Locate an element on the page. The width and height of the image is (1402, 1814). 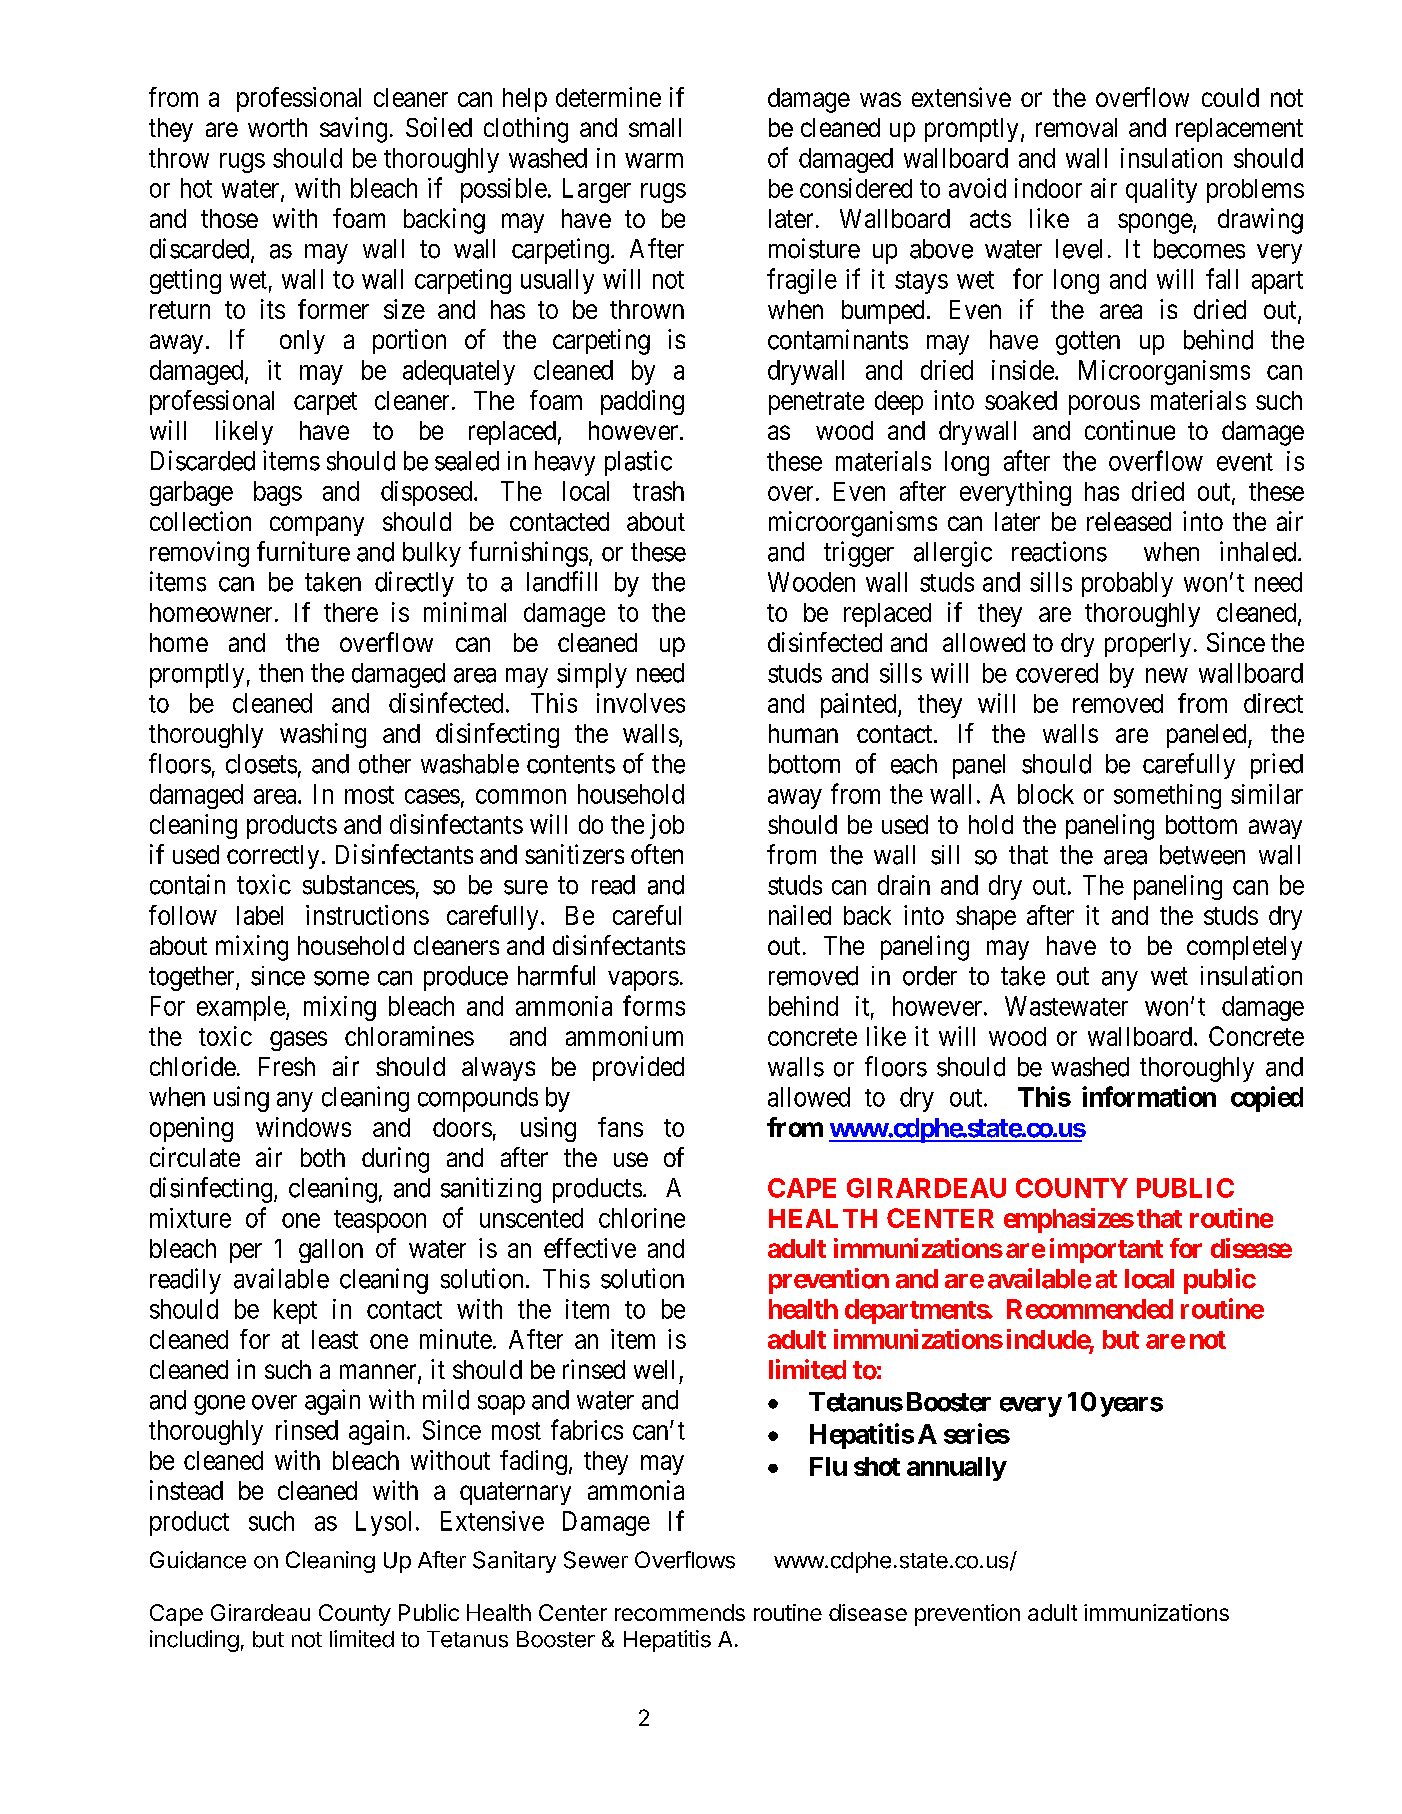
Guidance is located at coordinates (198, 1560).
